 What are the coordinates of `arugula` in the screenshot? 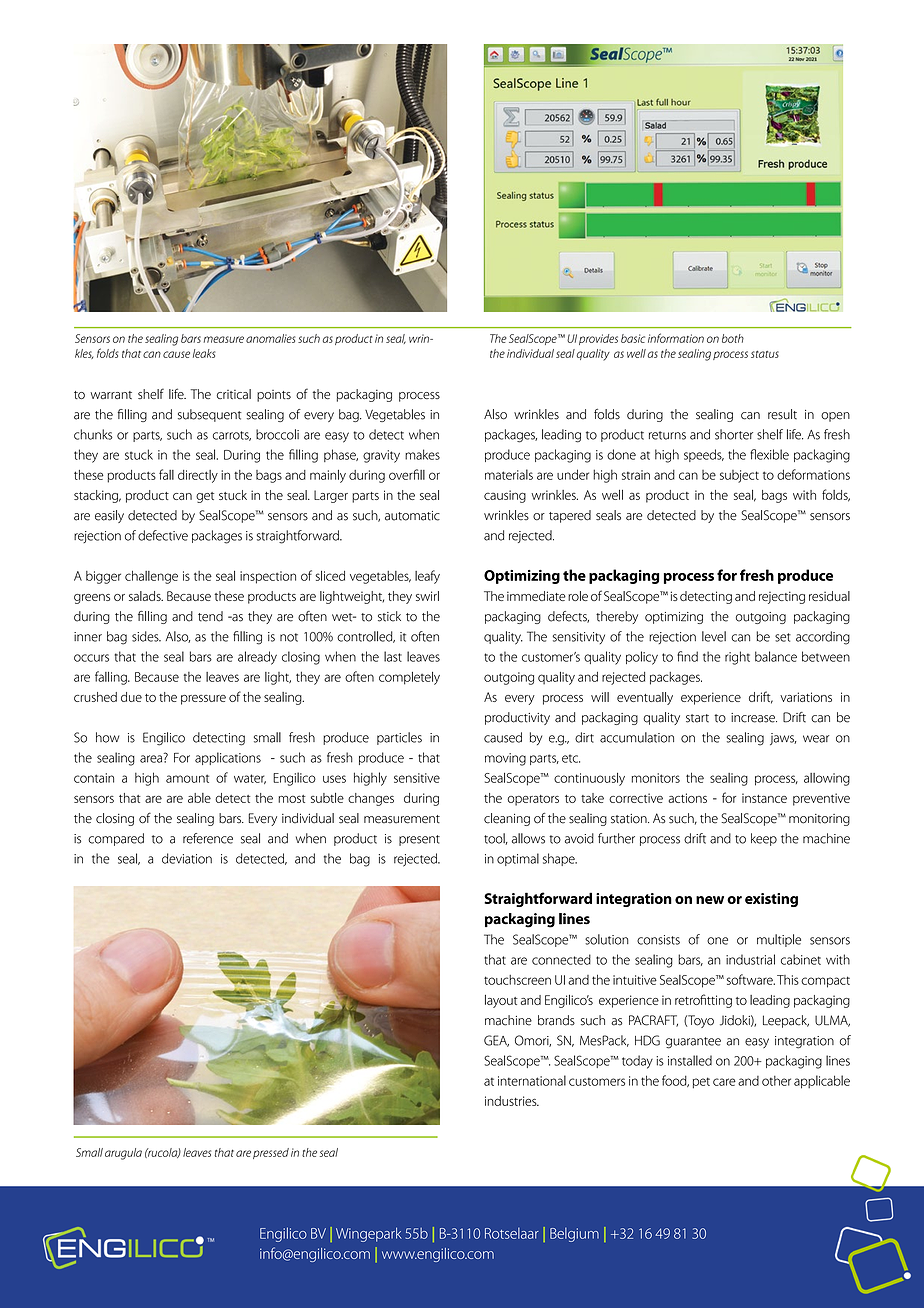 It's located at (123, 1154).
